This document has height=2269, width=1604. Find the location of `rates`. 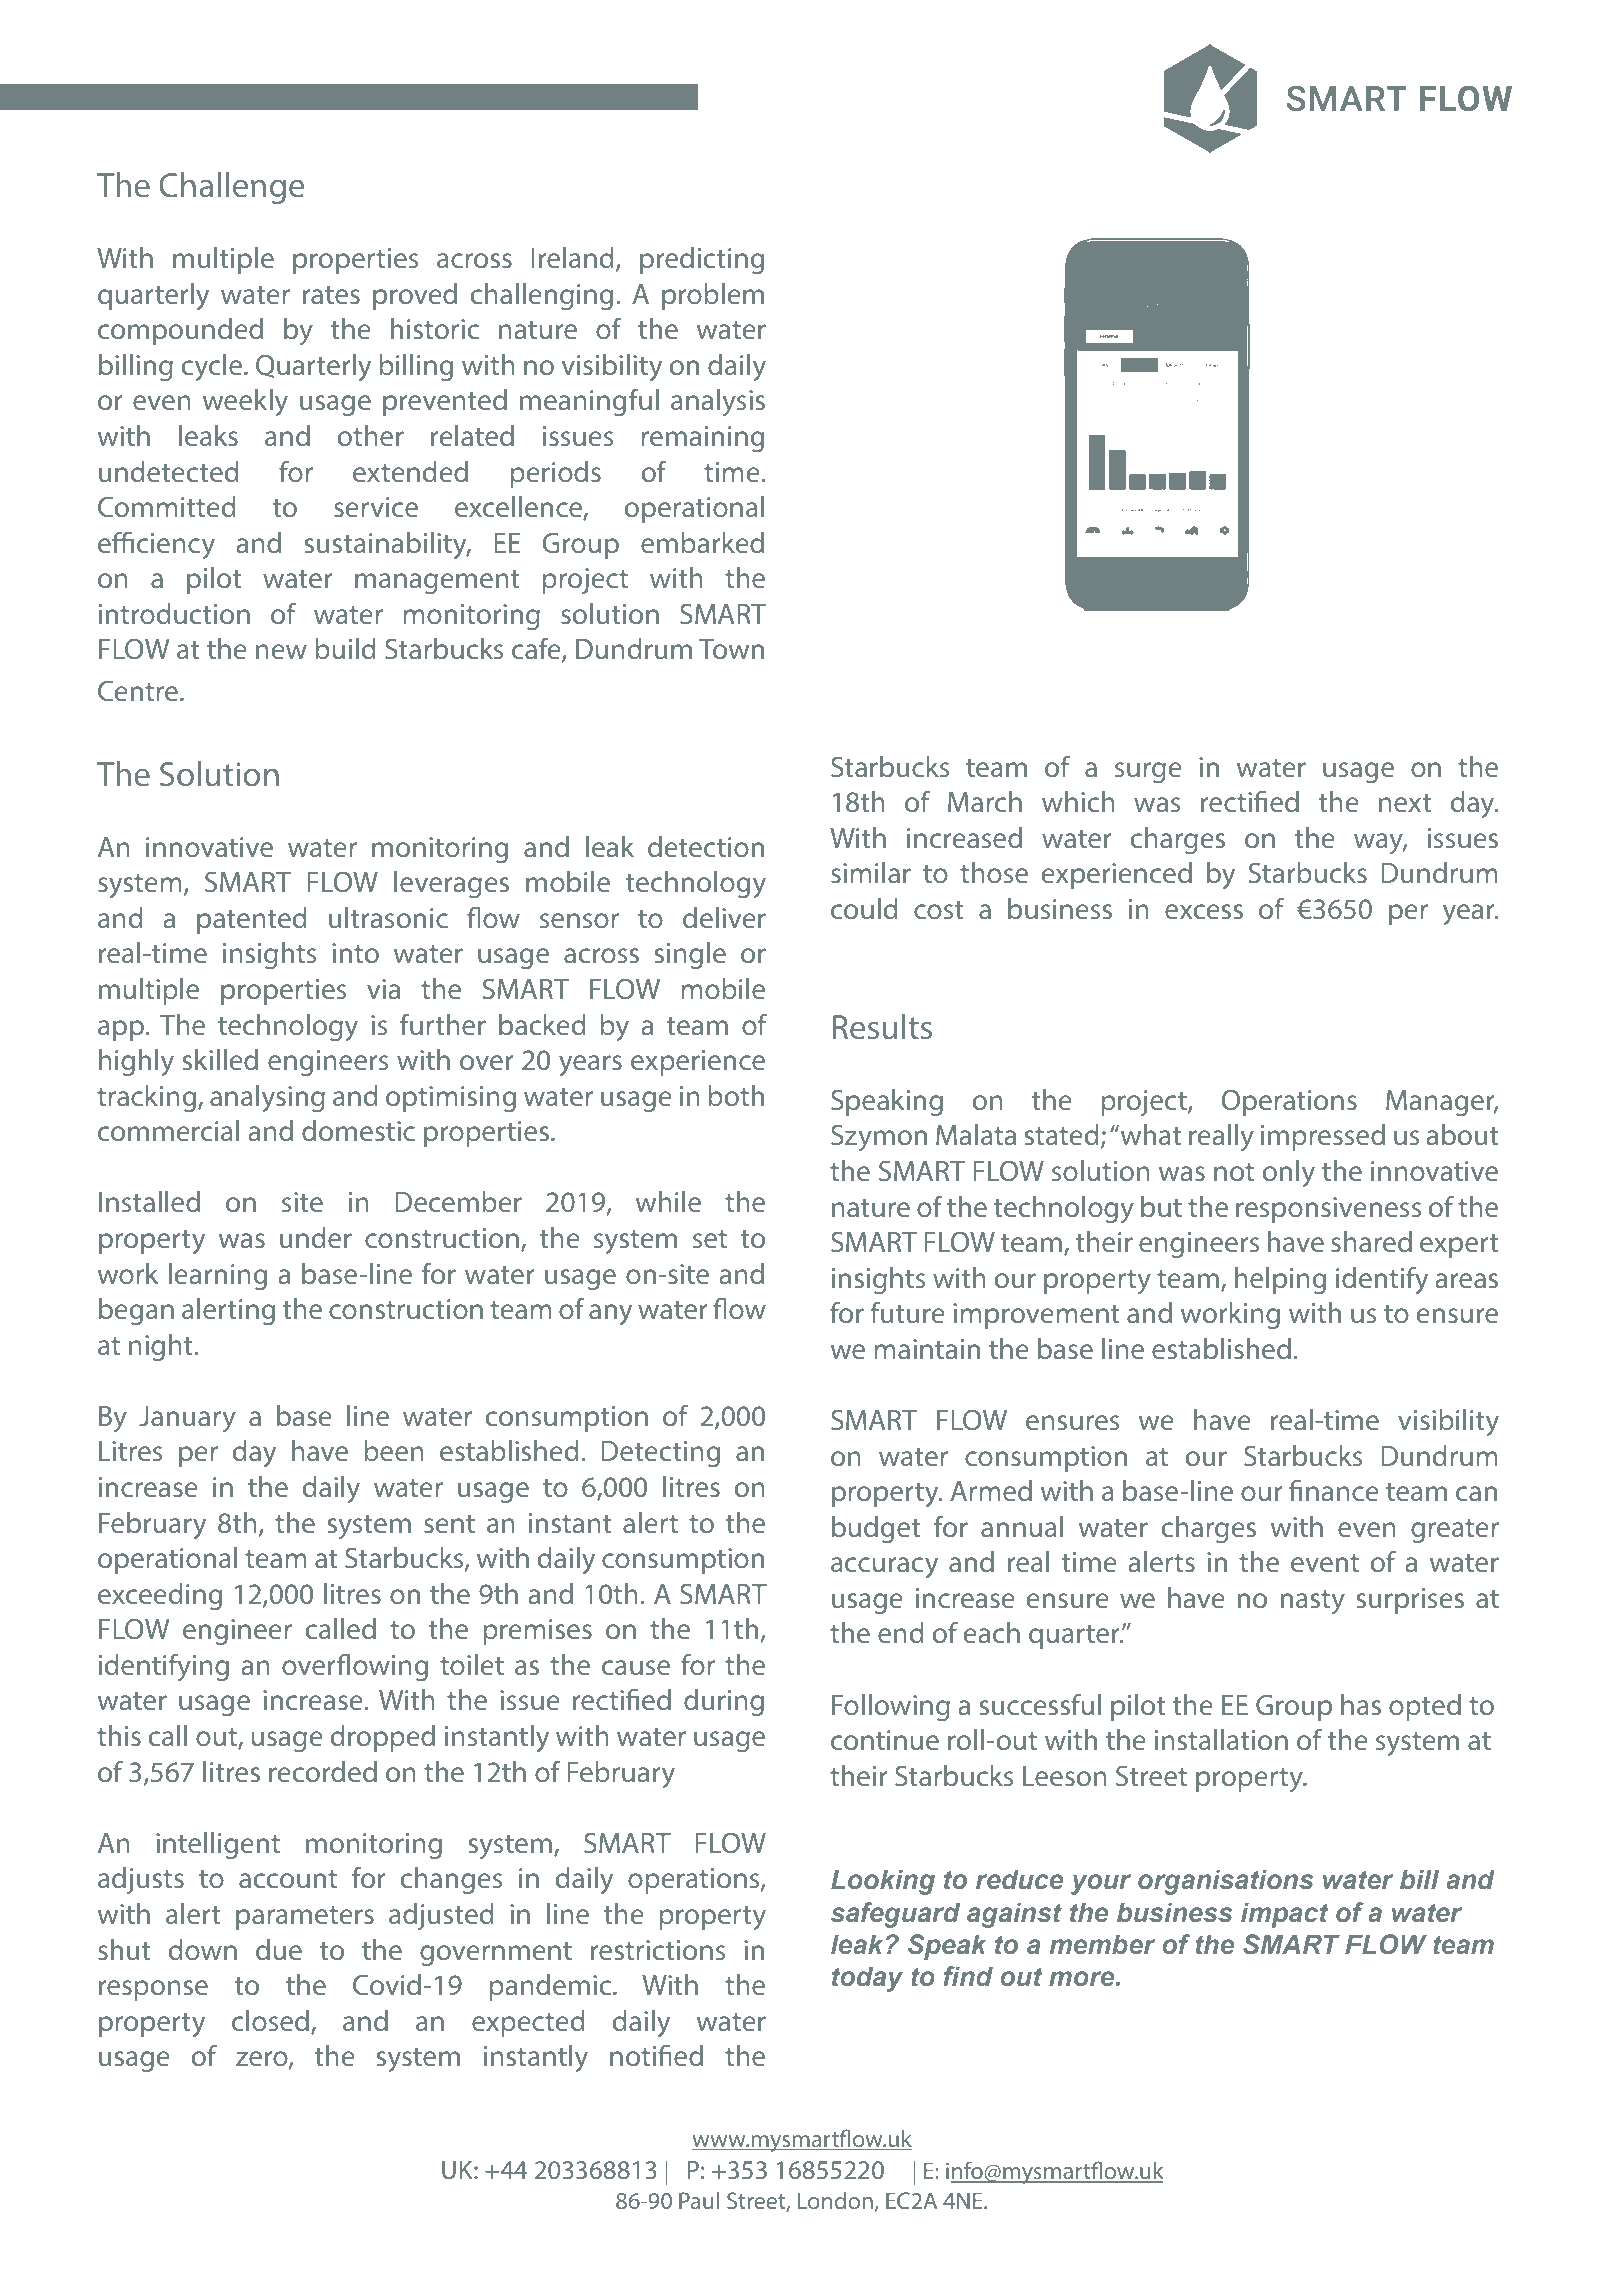

rates is located at coordinates (331, 295).
